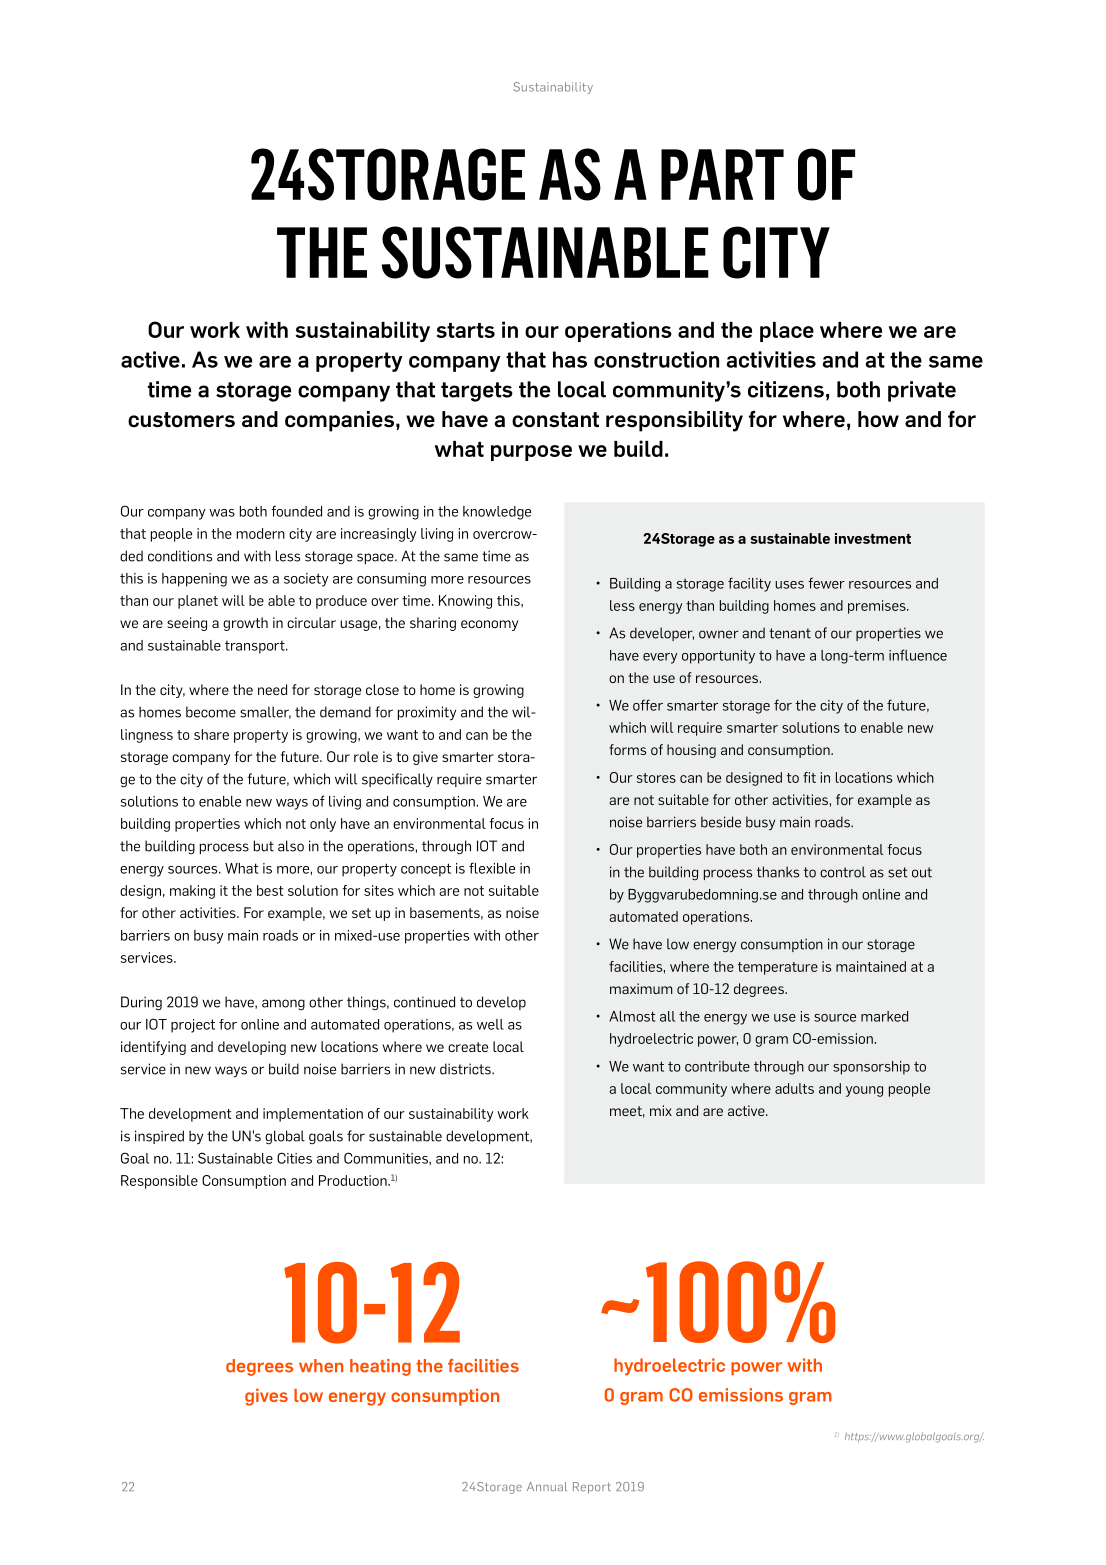  Describe the element at coordinates (547, 1486) in the page. I see `Annual` at that location.
